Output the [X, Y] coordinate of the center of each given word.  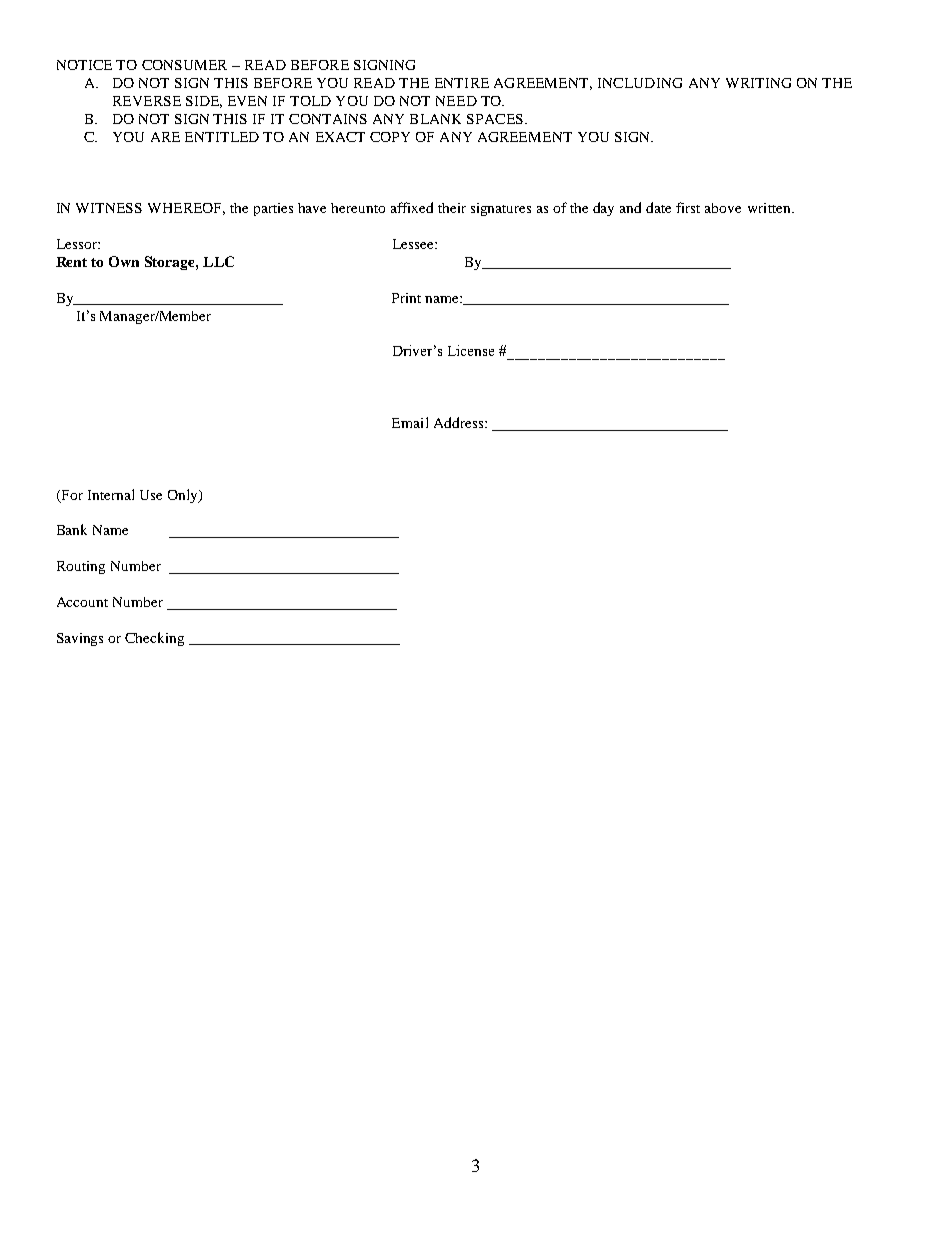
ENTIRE [462, 83]
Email [410, 422]
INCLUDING [640, 83]
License [471, 350]
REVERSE [147, 101]
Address [460, 422]
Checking [154, 639]
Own [124, 261]
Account [82, 602]
